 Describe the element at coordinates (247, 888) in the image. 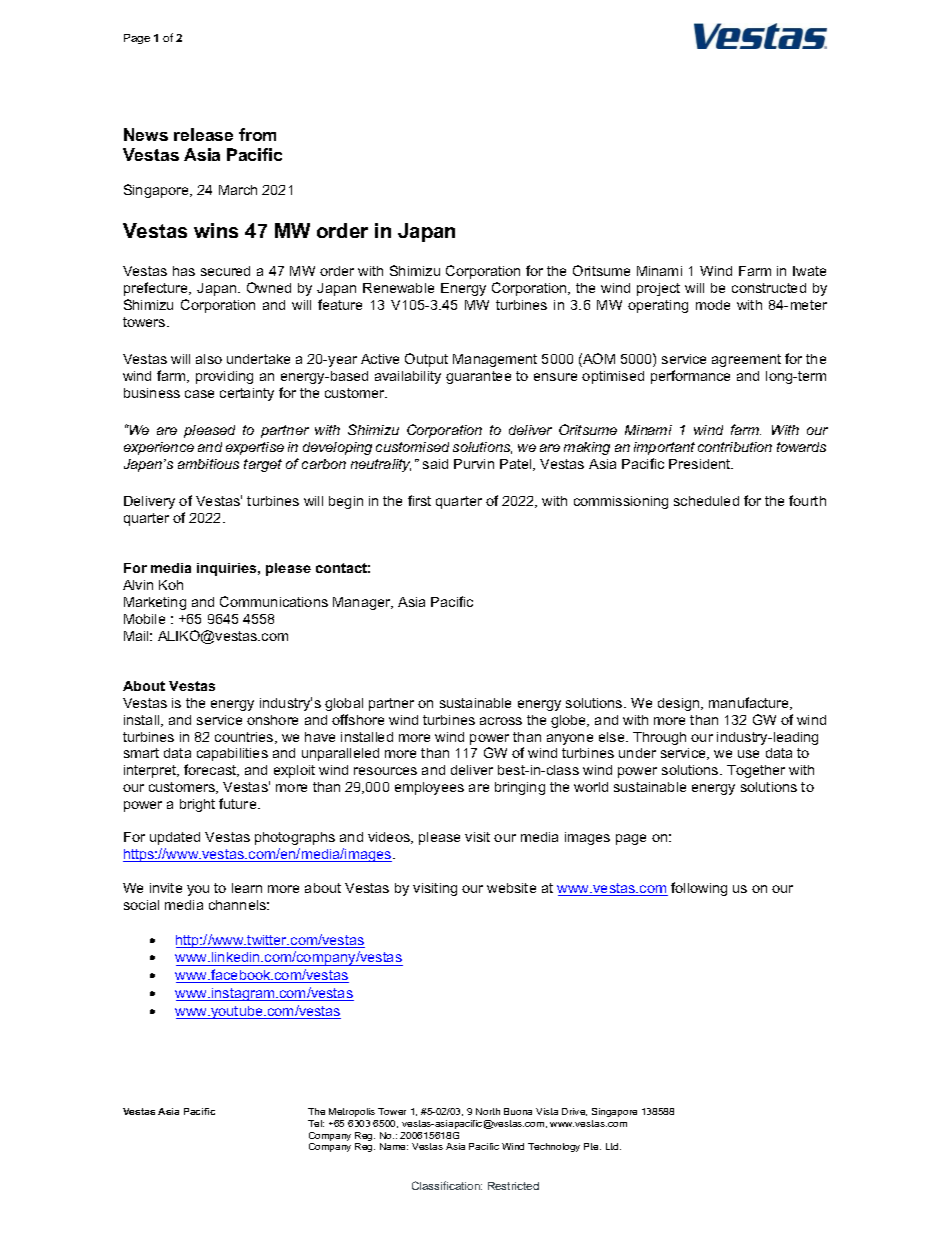

I see `learn` at that location.
